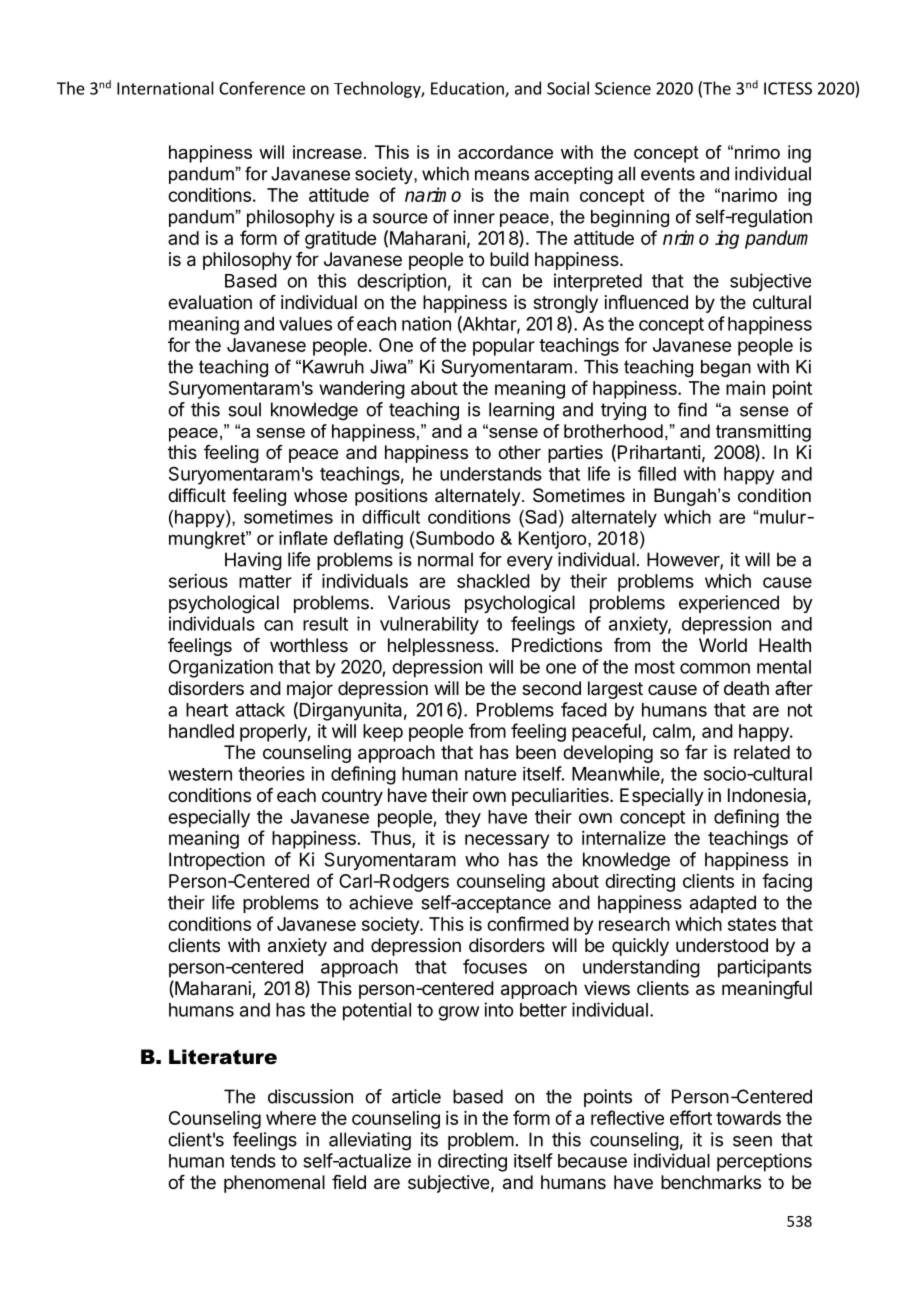 The image size is (924, 1308). I want to click on Conference, so click(262, 88).
